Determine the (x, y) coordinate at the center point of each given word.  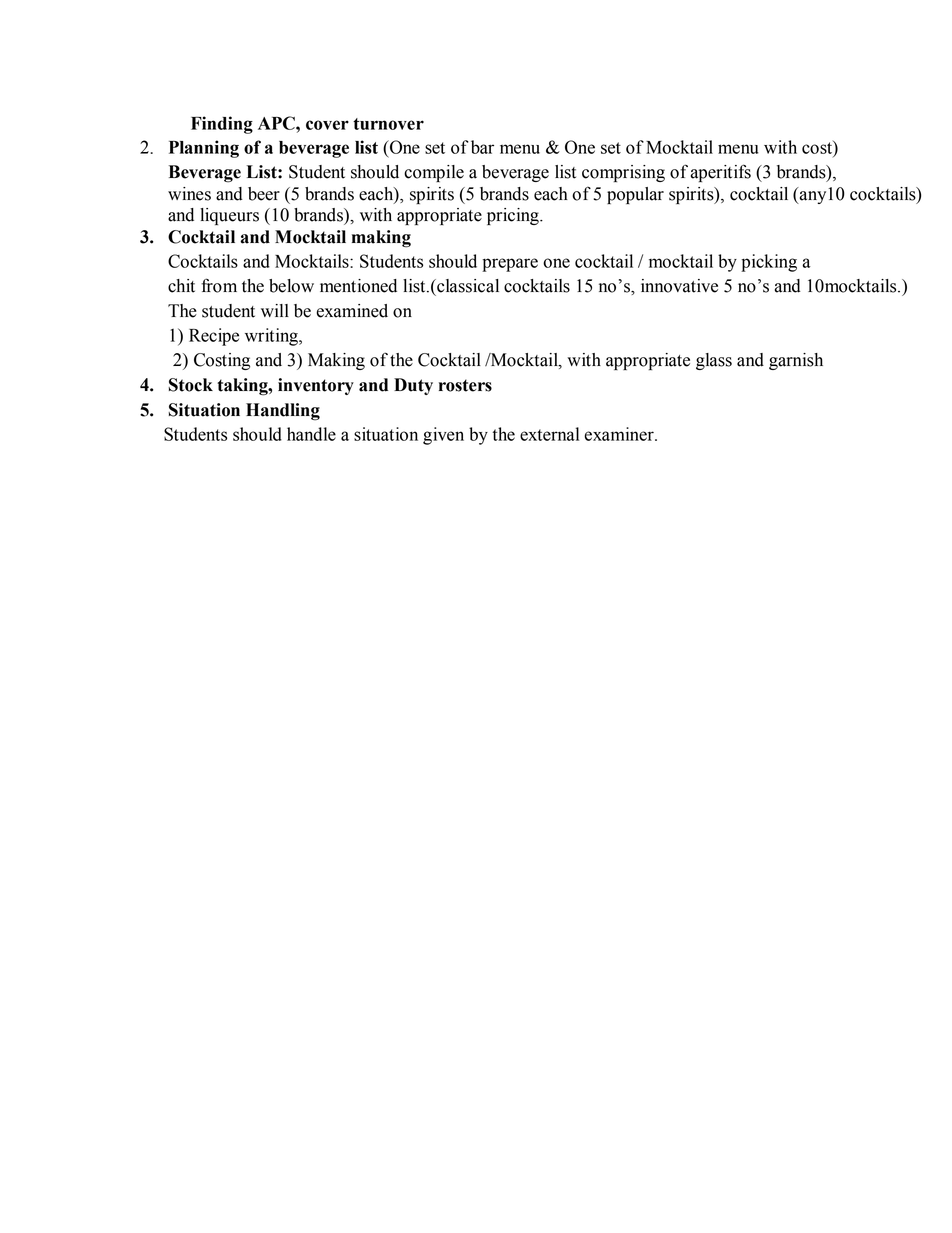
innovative (679, 286)
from (219, 285)
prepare (510, 265)
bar (482, 147)
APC (277, 123)
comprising (623, 173)
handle (311, 434)
